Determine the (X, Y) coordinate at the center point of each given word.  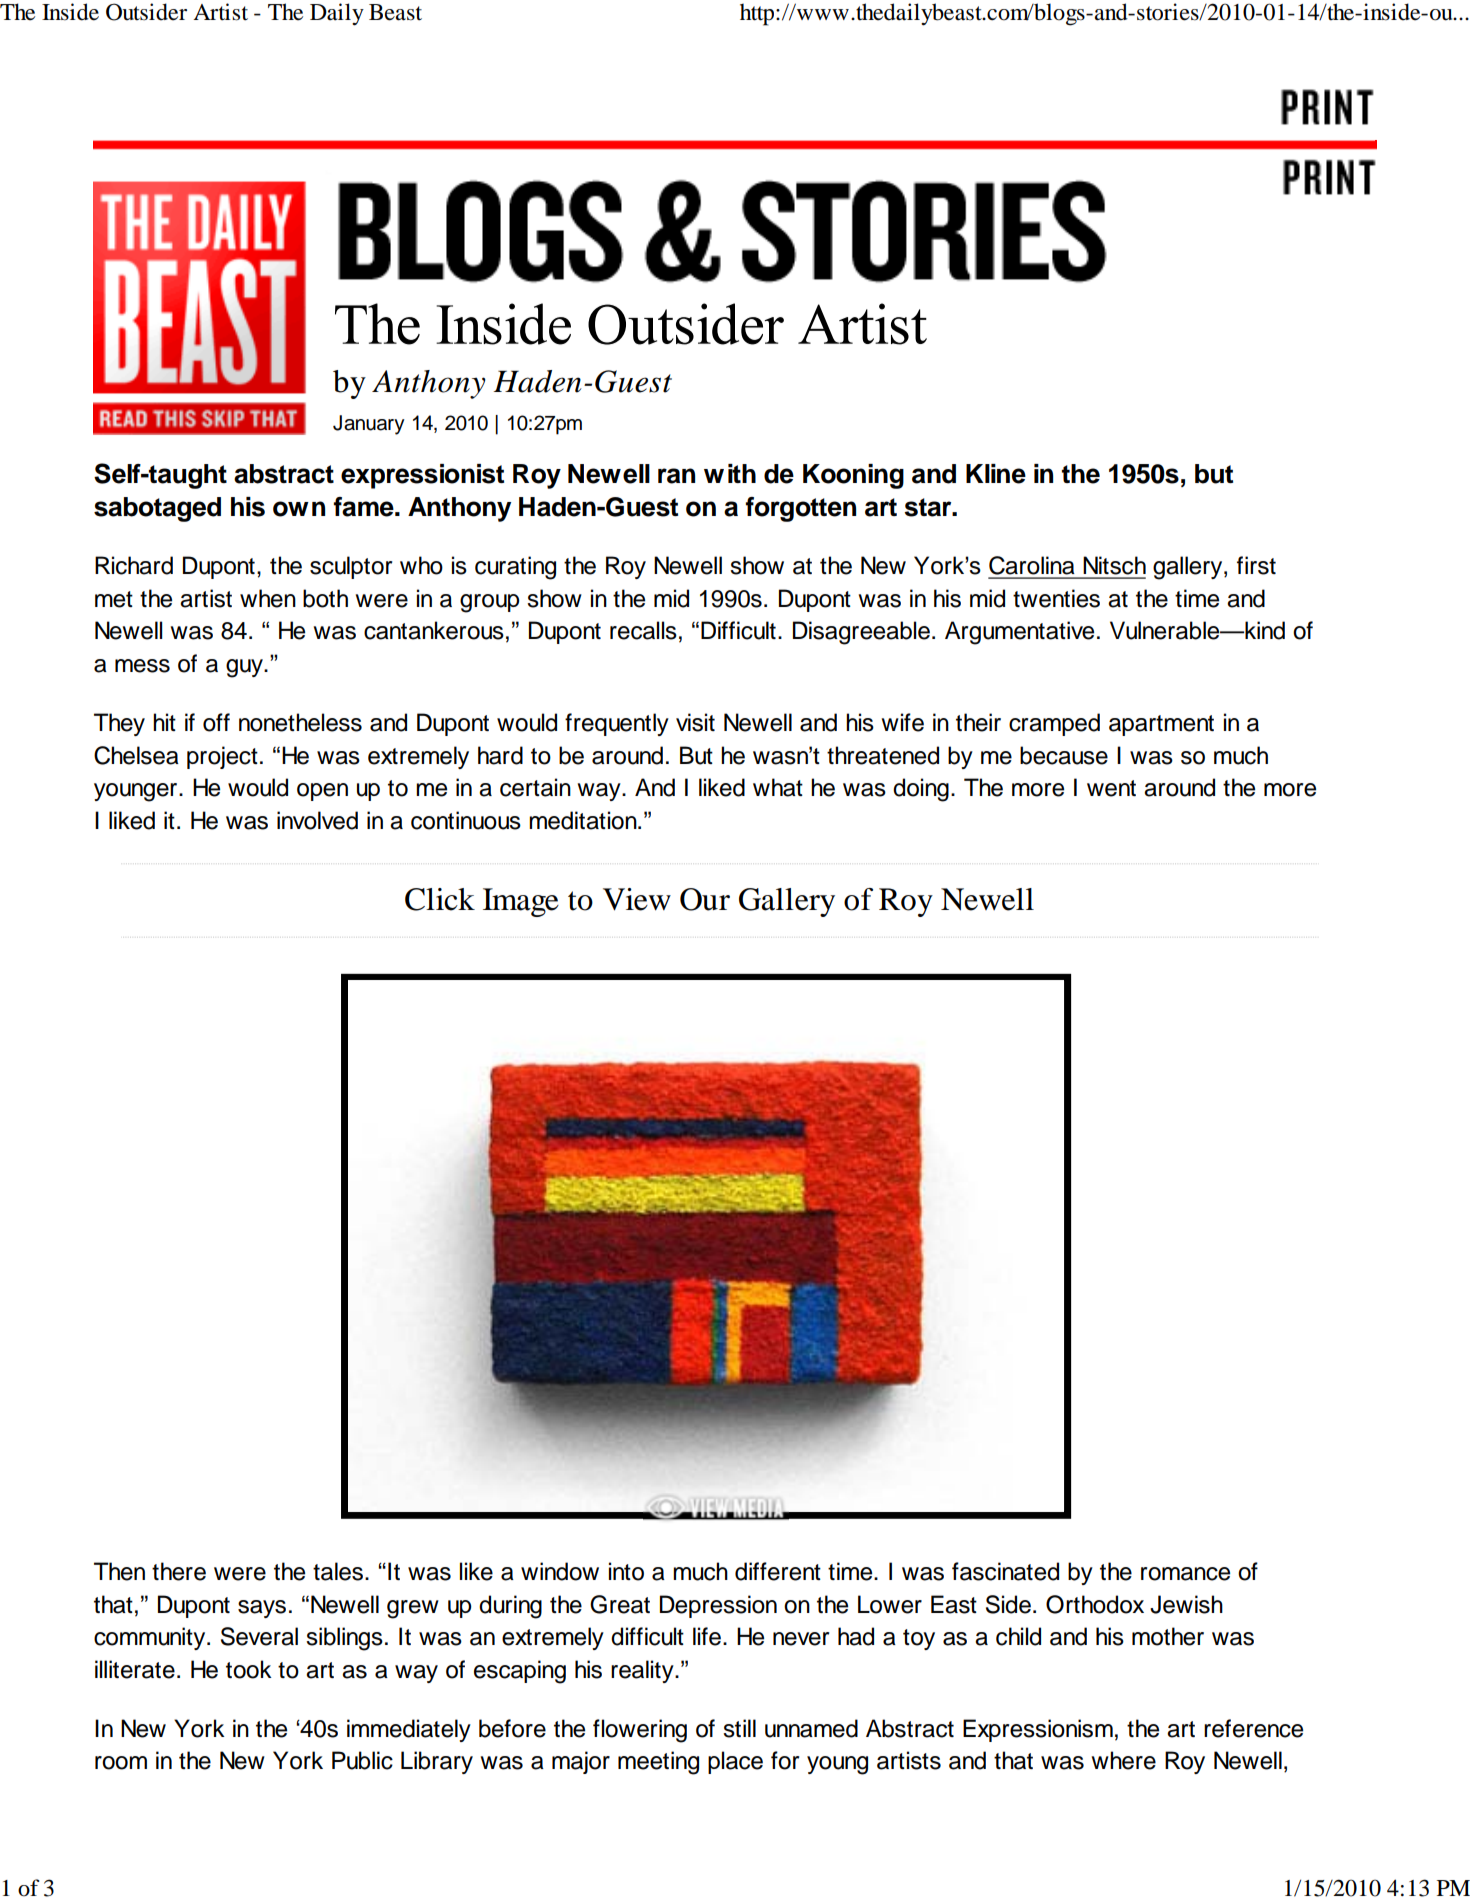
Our (705, 899)
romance (1185, 1574)
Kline (996, 474)
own (299, 509)
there (179, 1571)
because (1064, 755)
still (739, 1728)
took (249, 1669)
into (626, 1571)
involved (317, 820)
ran (676, 476)
